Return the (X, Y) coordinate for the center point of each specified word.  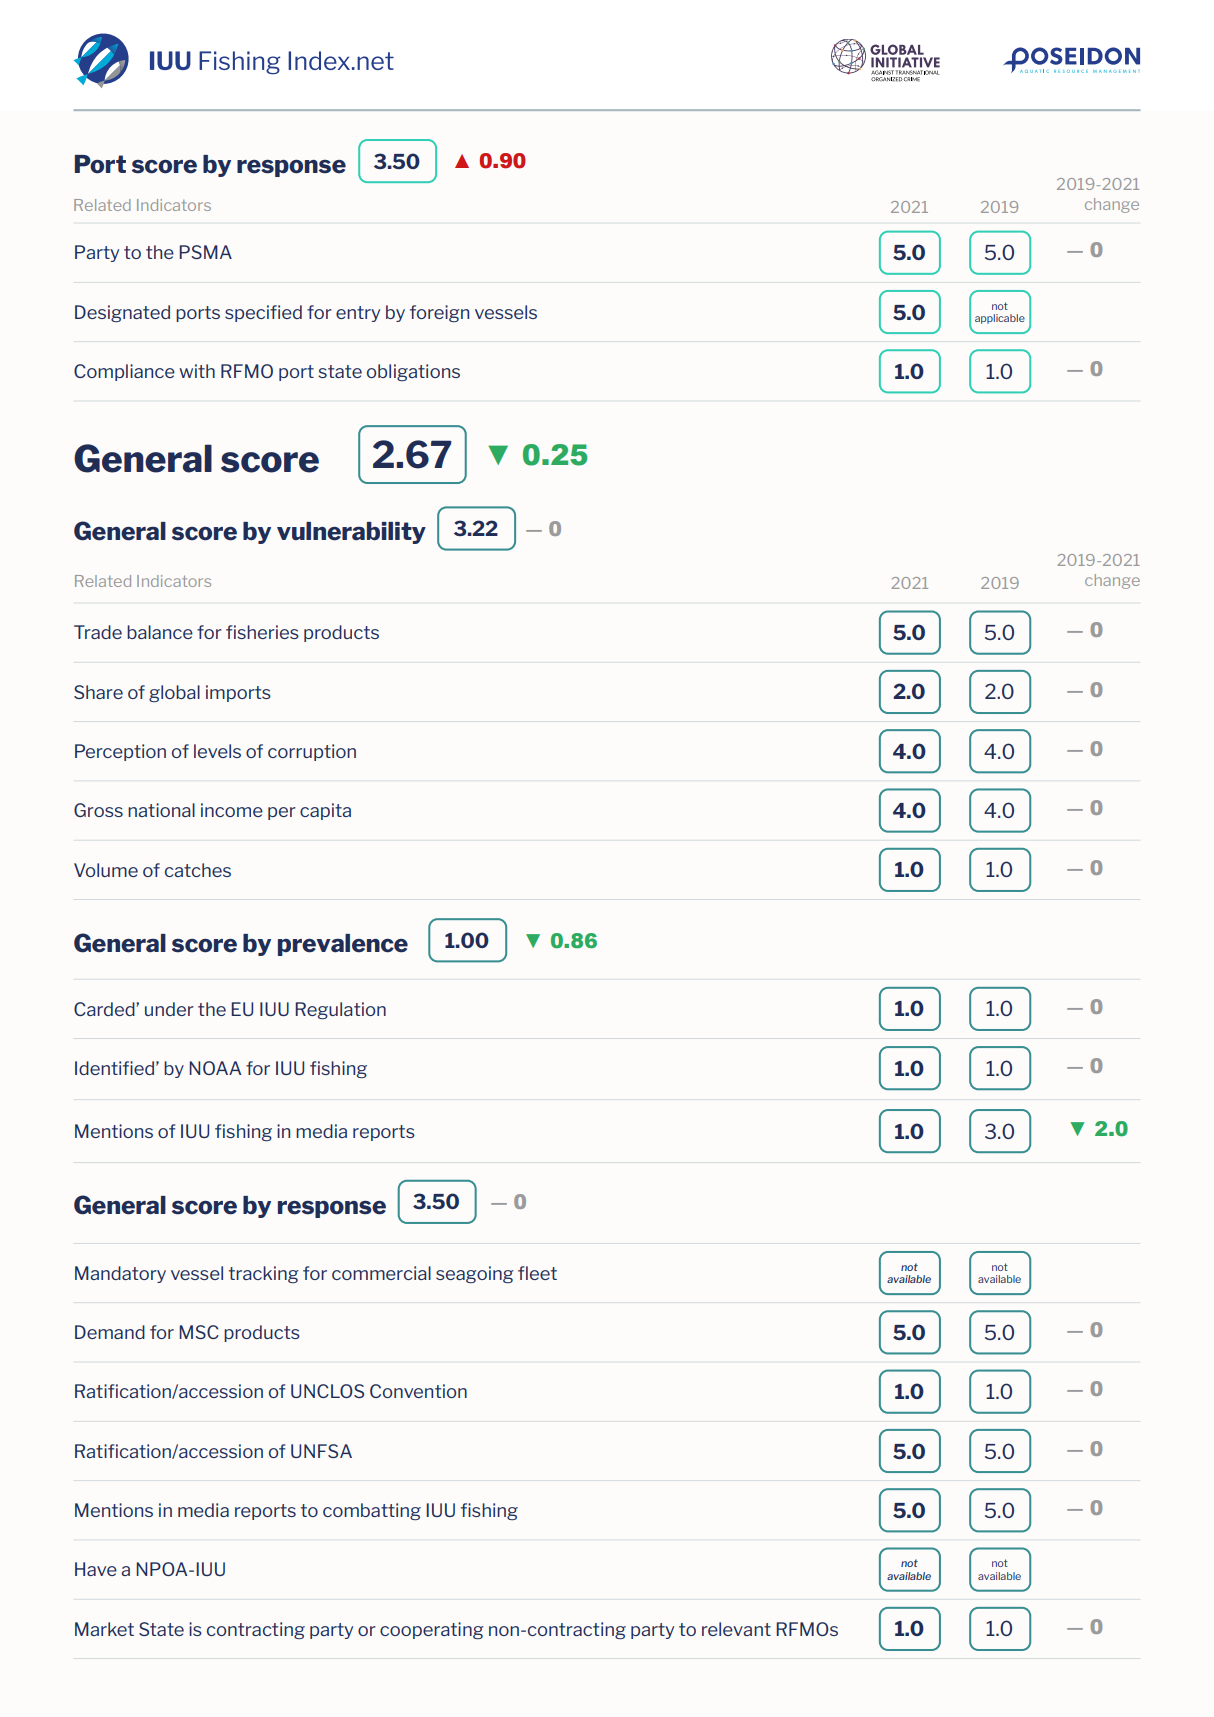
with (197, 371)
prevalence (343, 945)
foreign (439, 313)
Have (96, 1569)
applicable (1000, 319)
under (169, 1009)
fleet (537, 1273)
